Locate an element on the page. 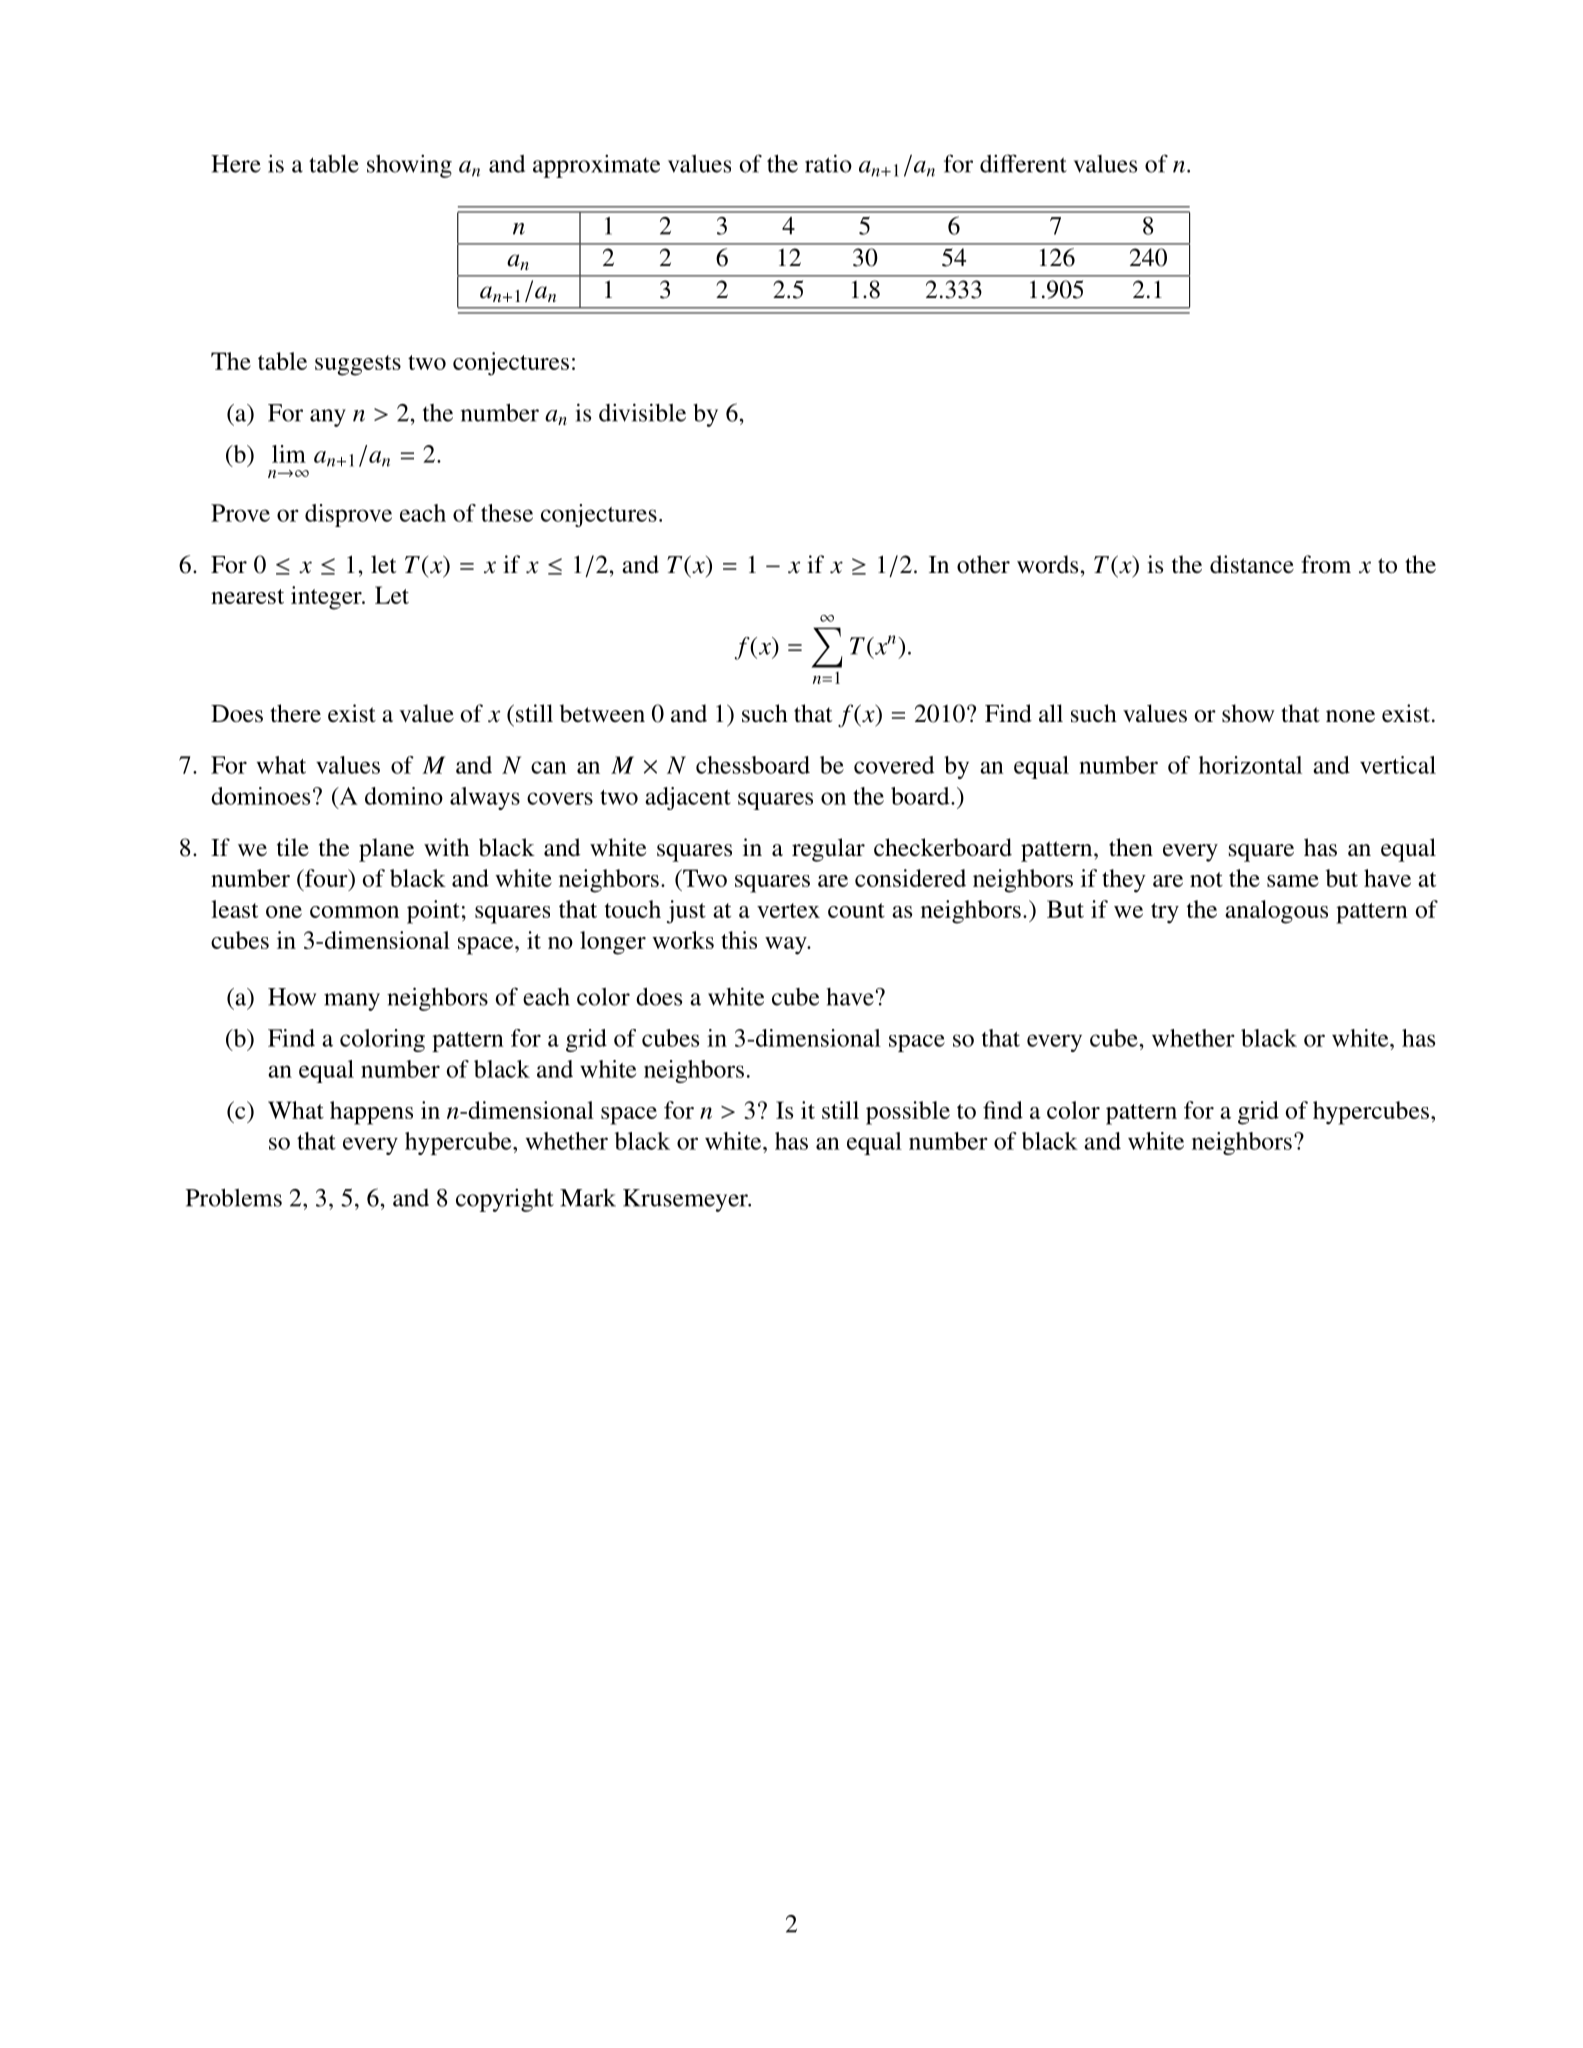 The image size is (1583, 2048). analogous is located at coordinates (1276, 912).
